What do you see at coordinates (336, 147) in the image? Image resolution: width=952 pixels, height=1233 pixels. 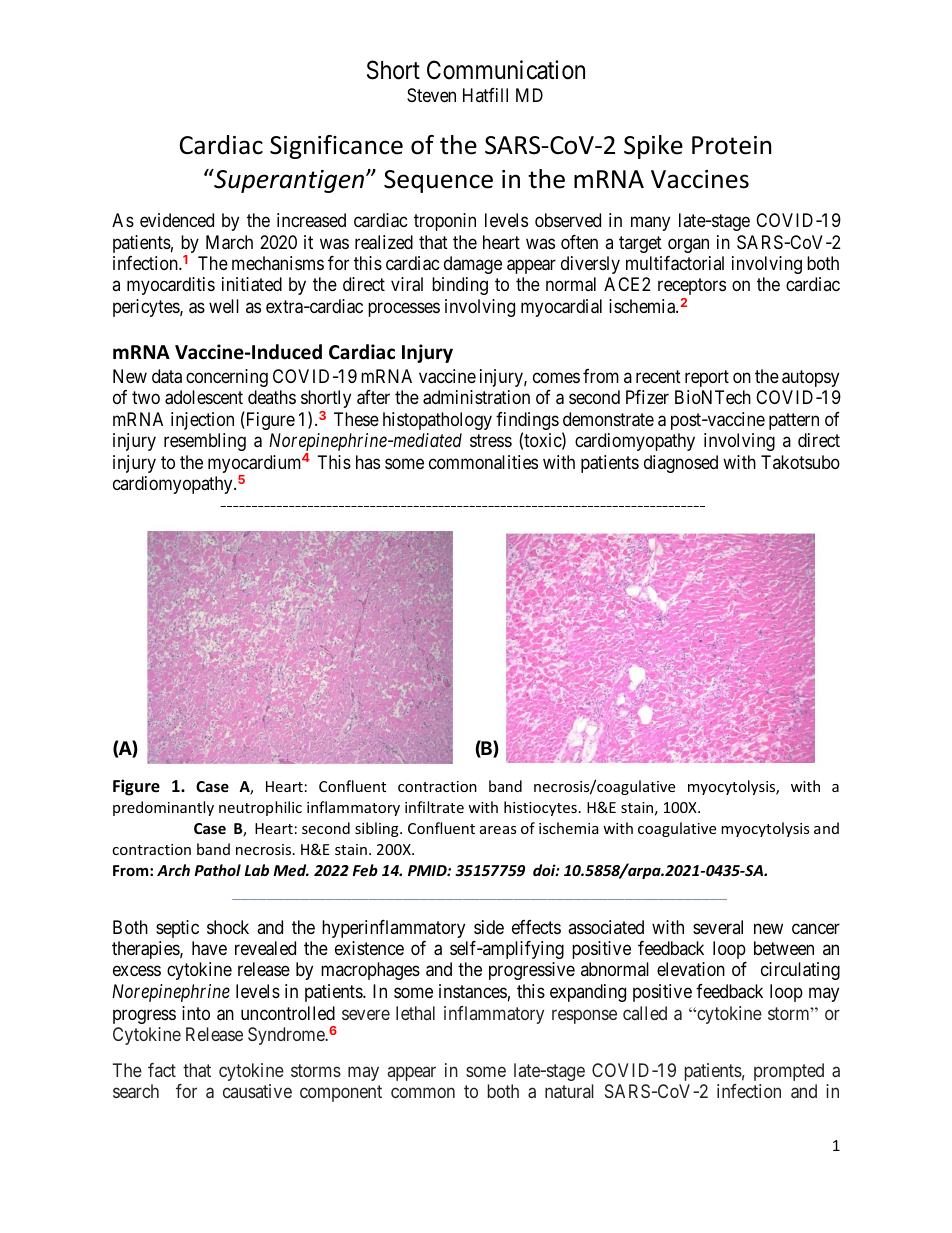 I see `Significance` at bounding box center [336, 147].
